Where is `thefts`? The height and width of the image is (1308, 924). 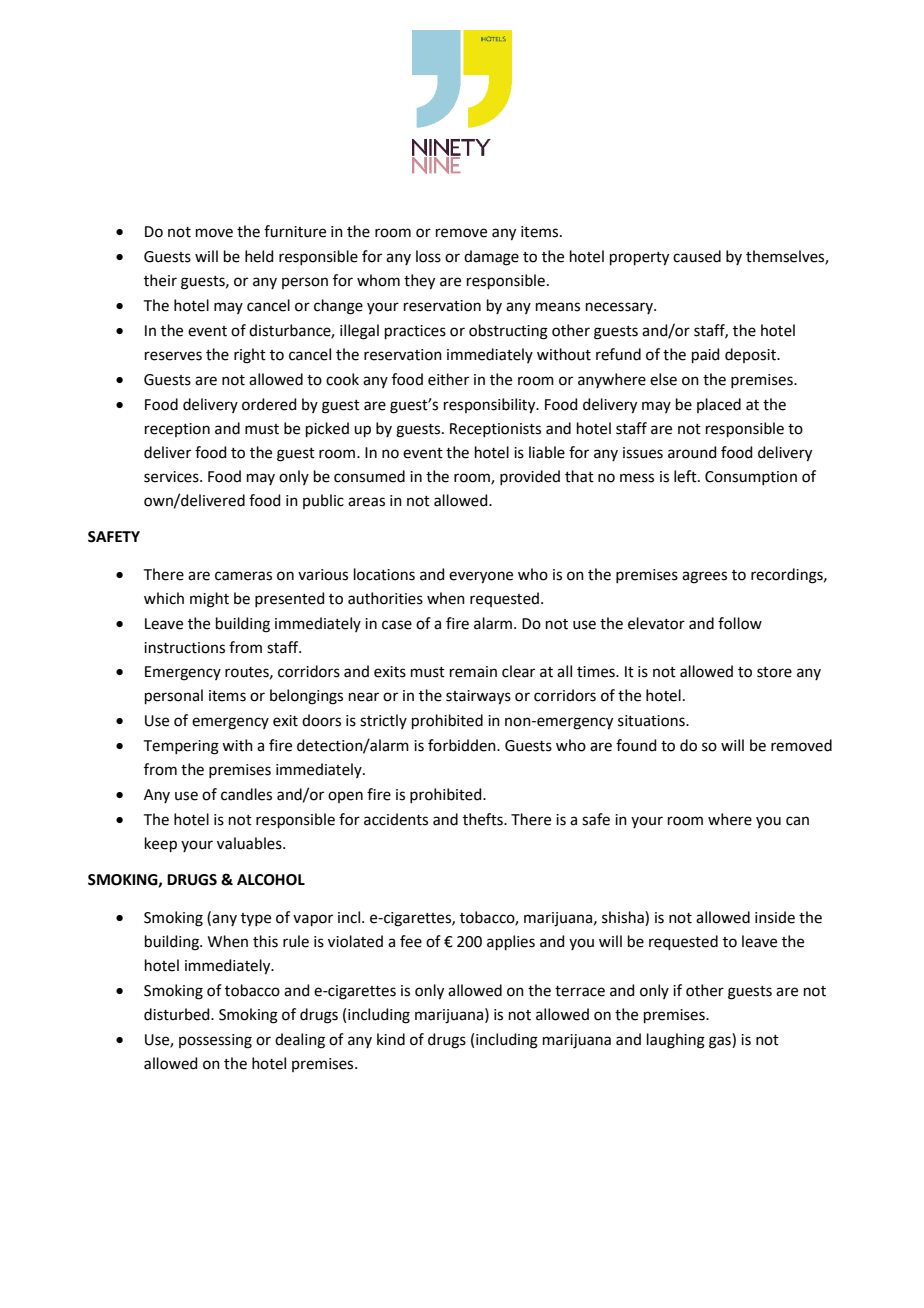
thefts is located at coordinates (484, 819).
